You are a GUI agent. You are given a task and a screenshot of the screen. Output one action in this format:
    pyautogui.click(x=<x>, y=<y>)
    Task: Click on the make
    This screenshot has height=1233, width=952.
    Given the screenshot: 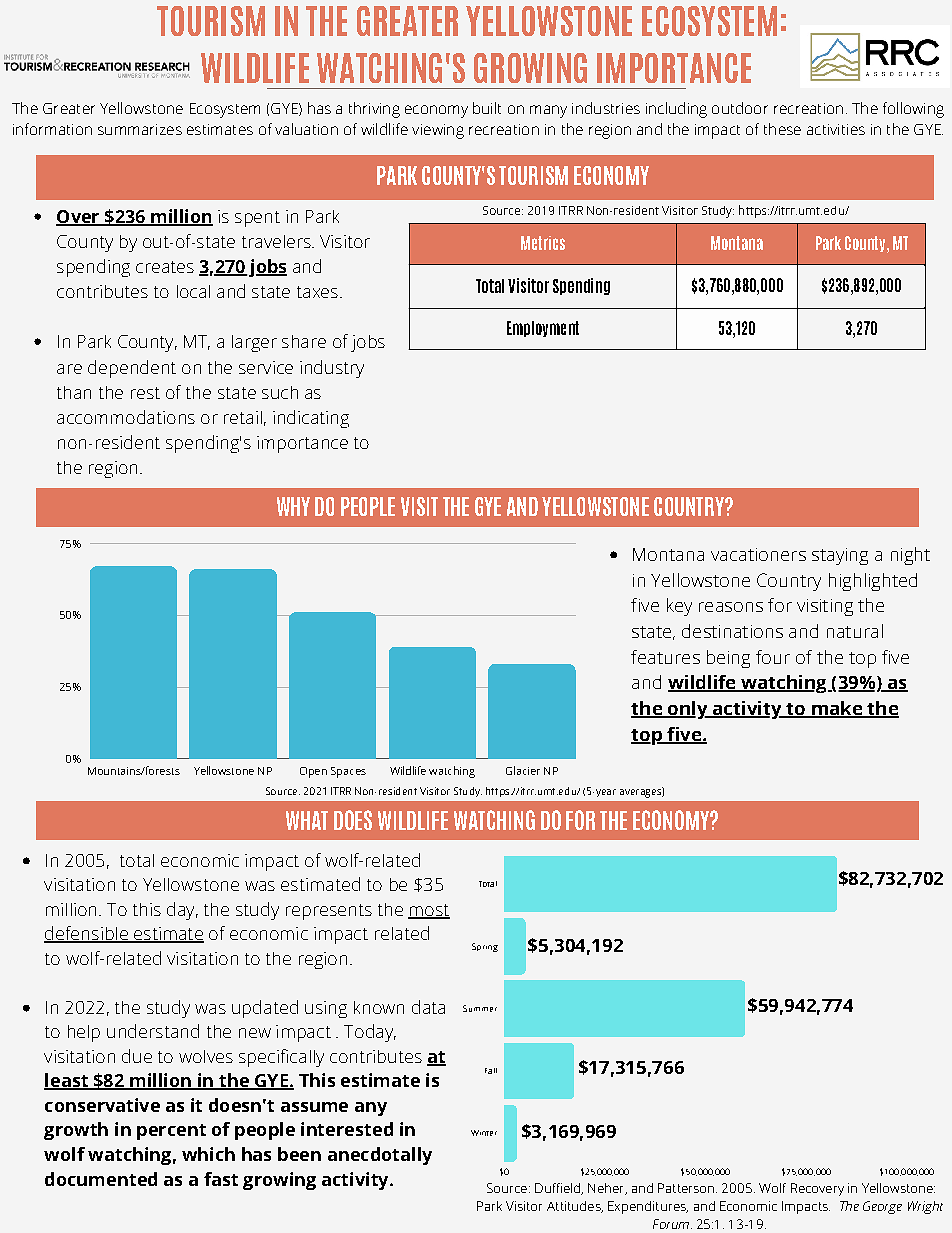 What is the action you would take?
    pyautogui.click(x=837, y=709)
